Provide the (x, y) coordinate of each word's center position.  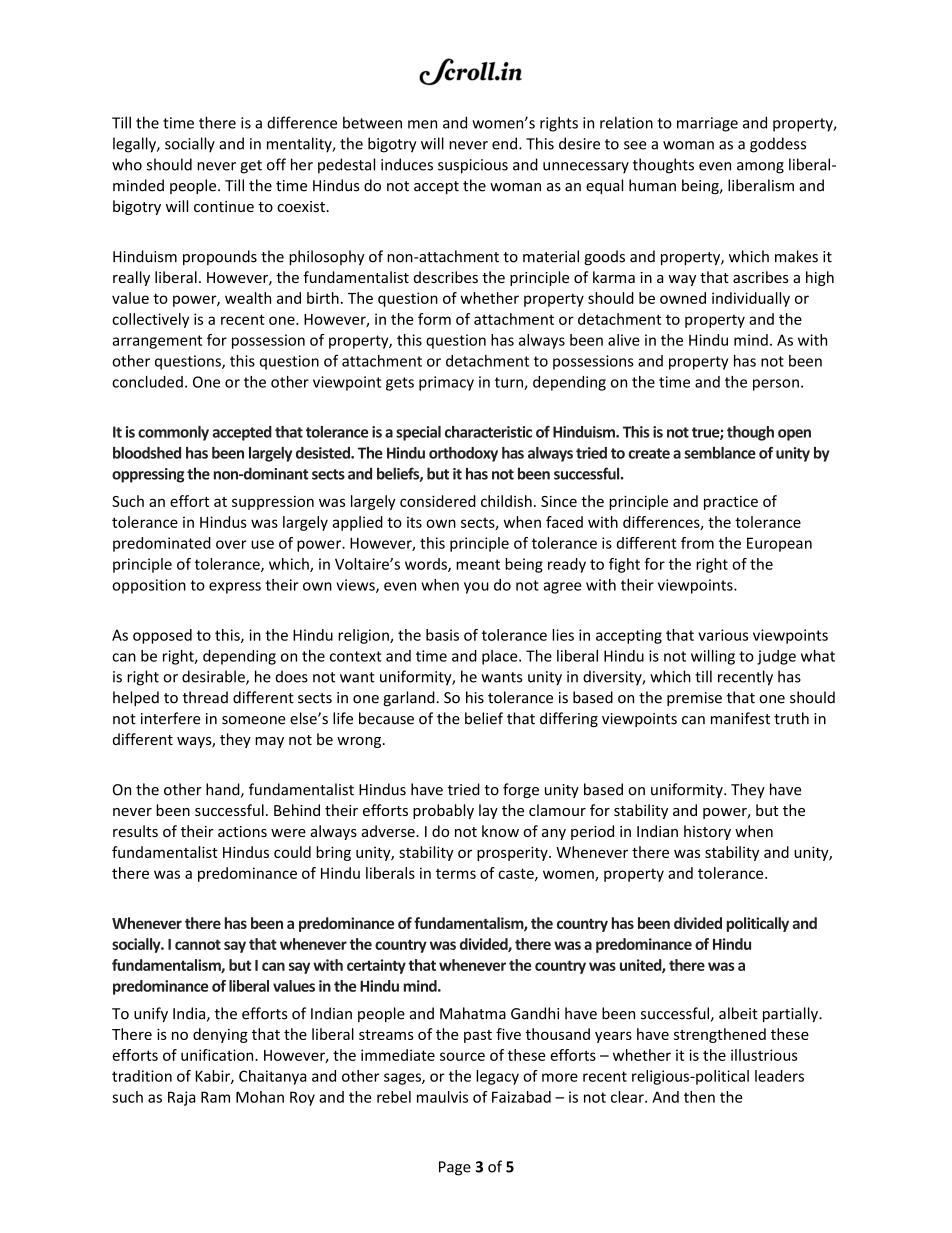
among (760, 168)
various (723, 635)
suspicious (473, 166)
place (501, 657)
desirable (214, 677)
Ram (215, 1097)
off (276, 164)
